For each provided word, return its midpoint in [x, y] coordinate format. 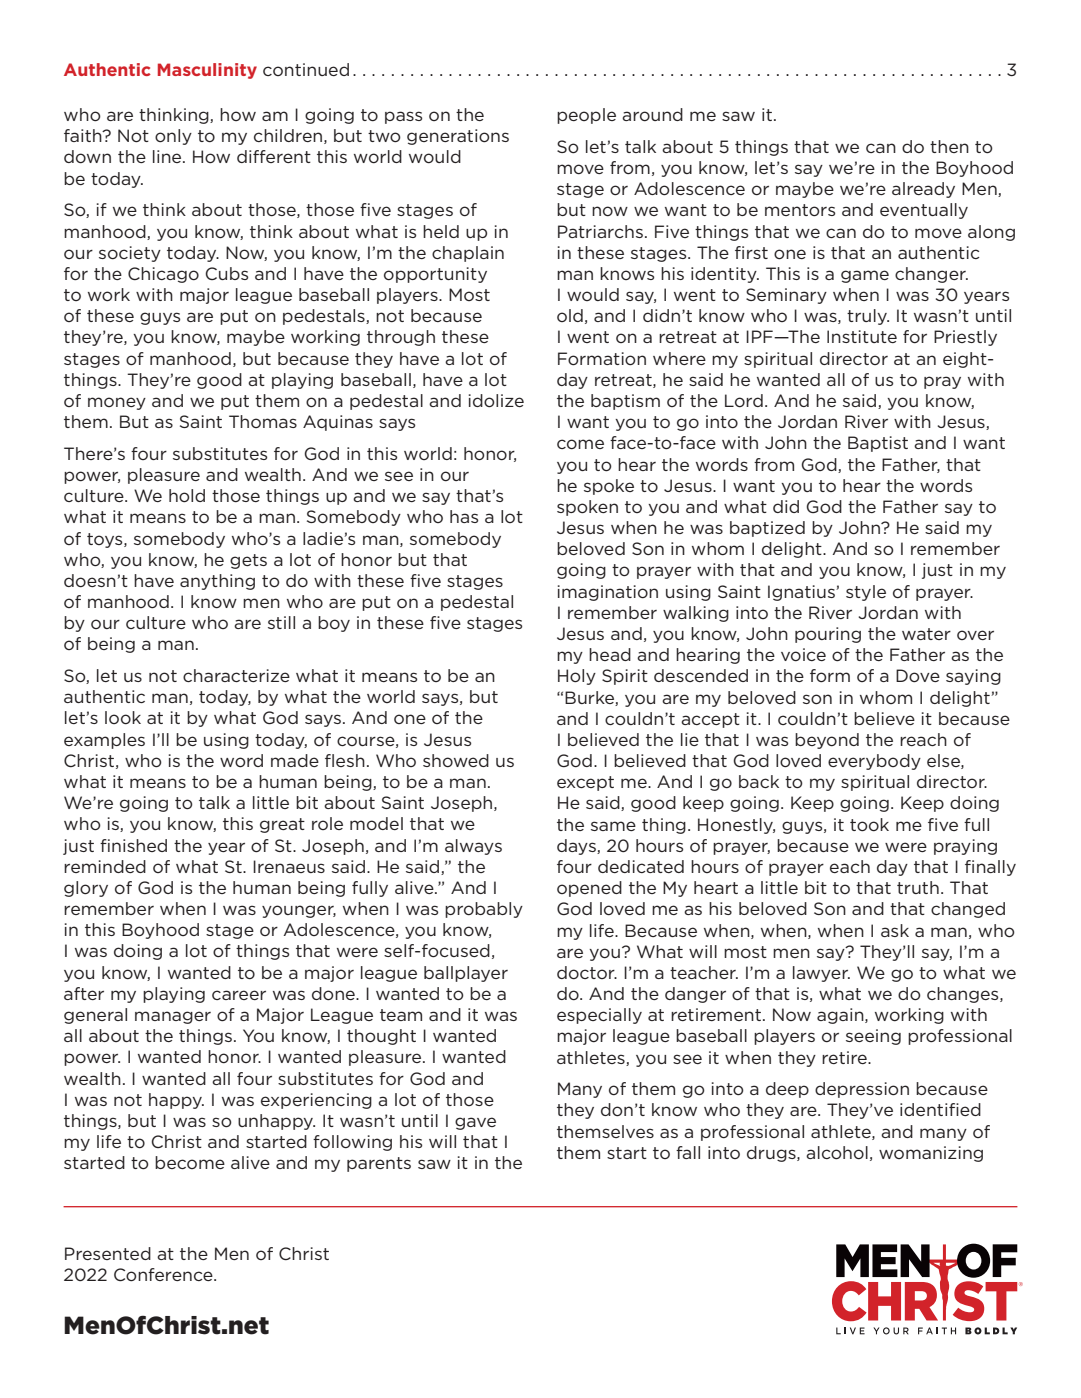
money [117, 403]
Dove [918, 675]
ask [895, 930]
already [923, 190]
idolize [496, 400]
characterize [236, 675]
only [173, 137]
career [239, 995]
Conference [164, 1274]
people [586, 116]
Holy [577, 677]
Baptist [878, 444]
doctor [587, 972]
